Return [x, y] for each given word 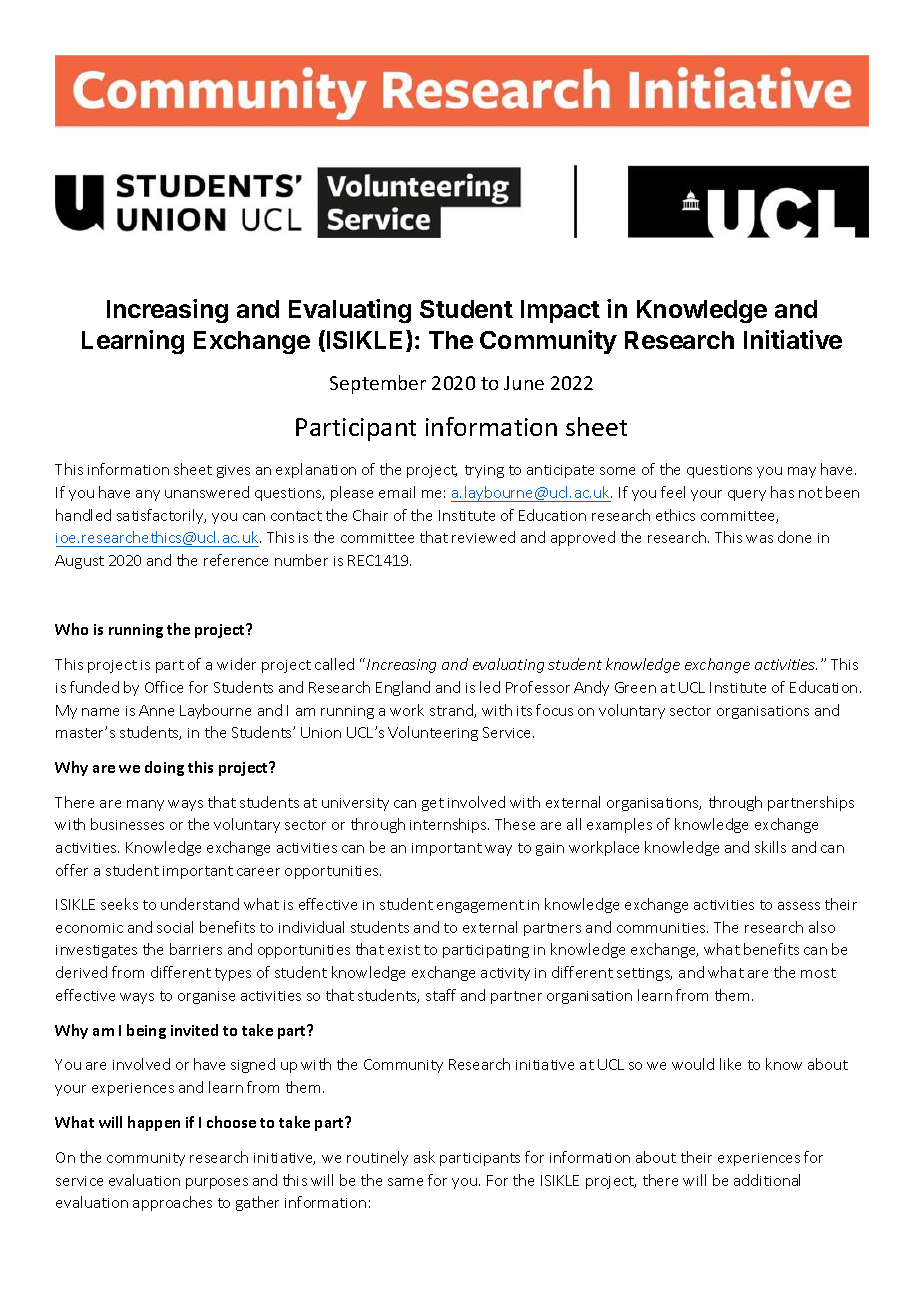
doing [164, 768]
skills [770, 847]
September [378, 384]
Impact [560, 311]
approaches [172, 1203]
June [524, 383]
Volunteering [433, 733]
